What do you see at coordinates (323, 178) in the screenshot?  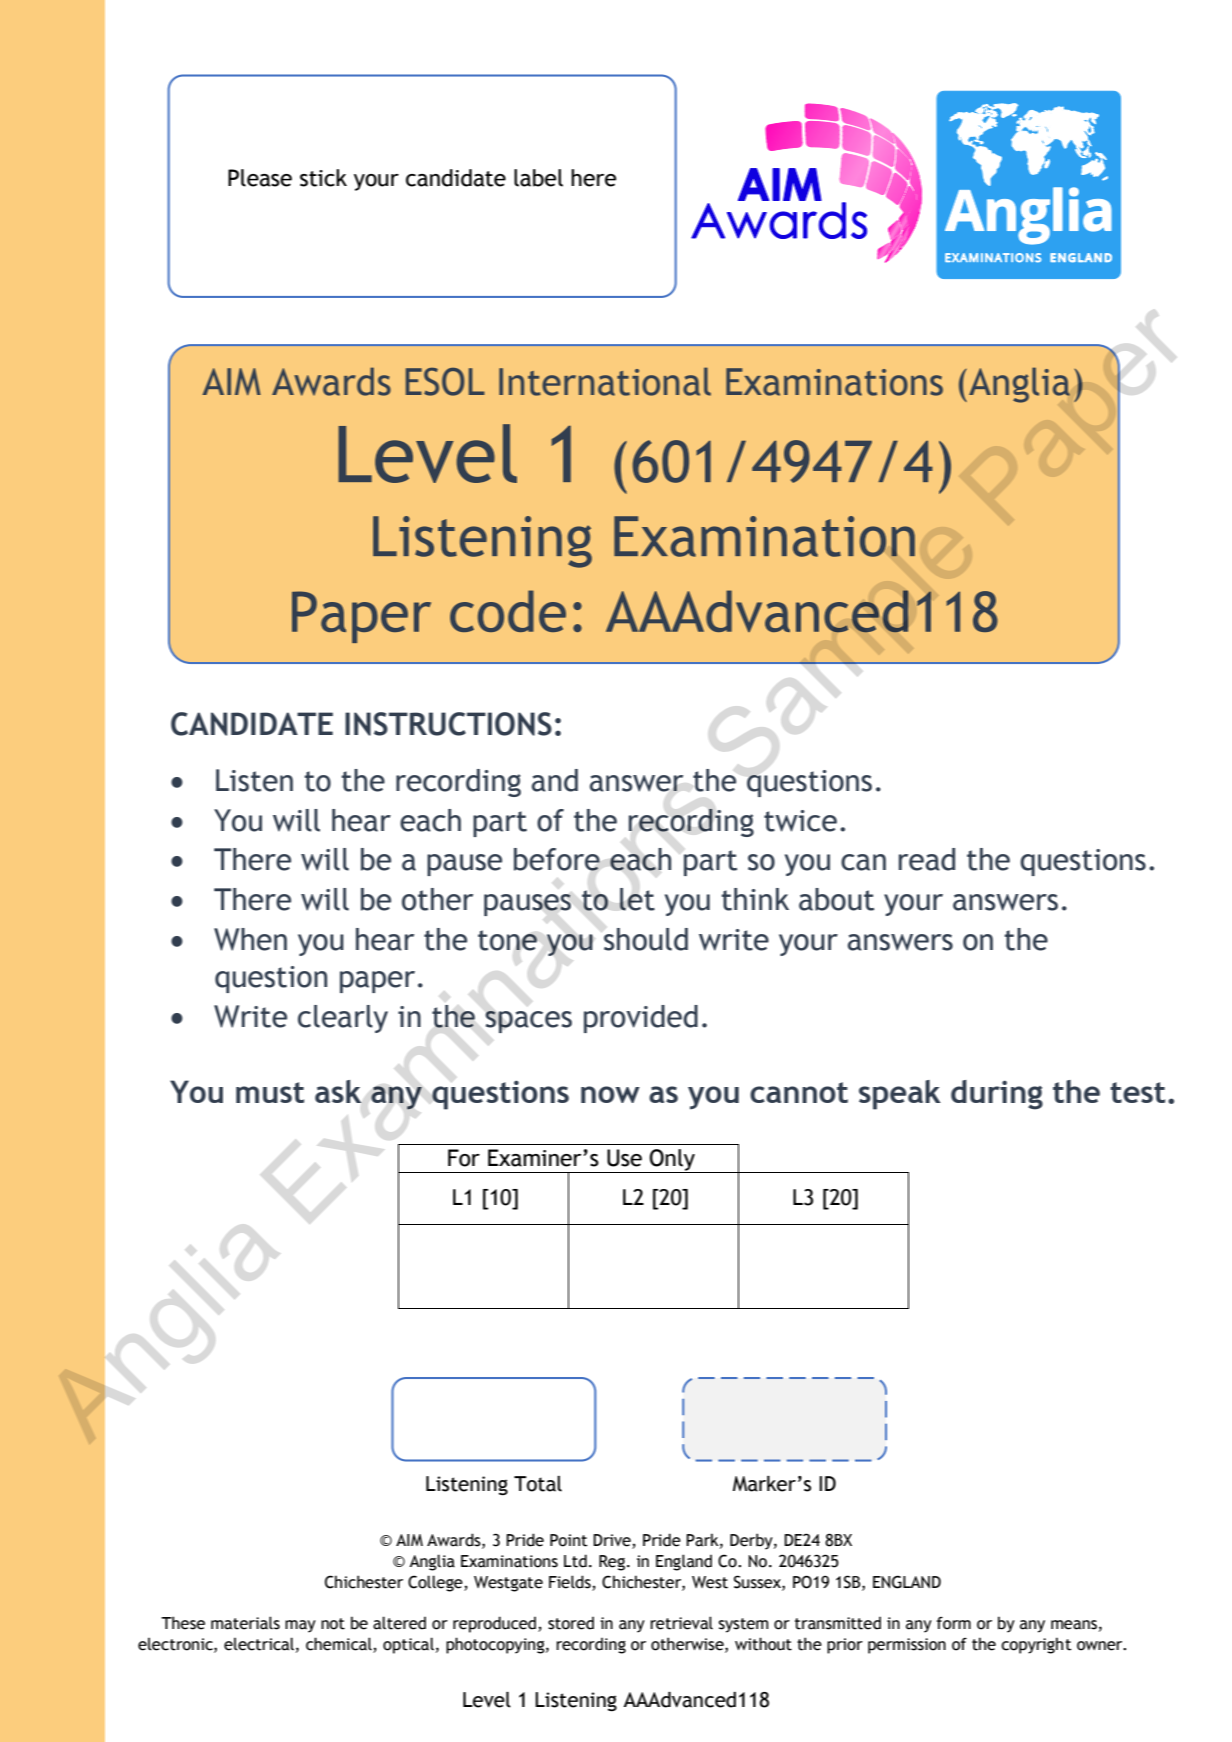 I see `stick` at bounding box center [323, 178].
